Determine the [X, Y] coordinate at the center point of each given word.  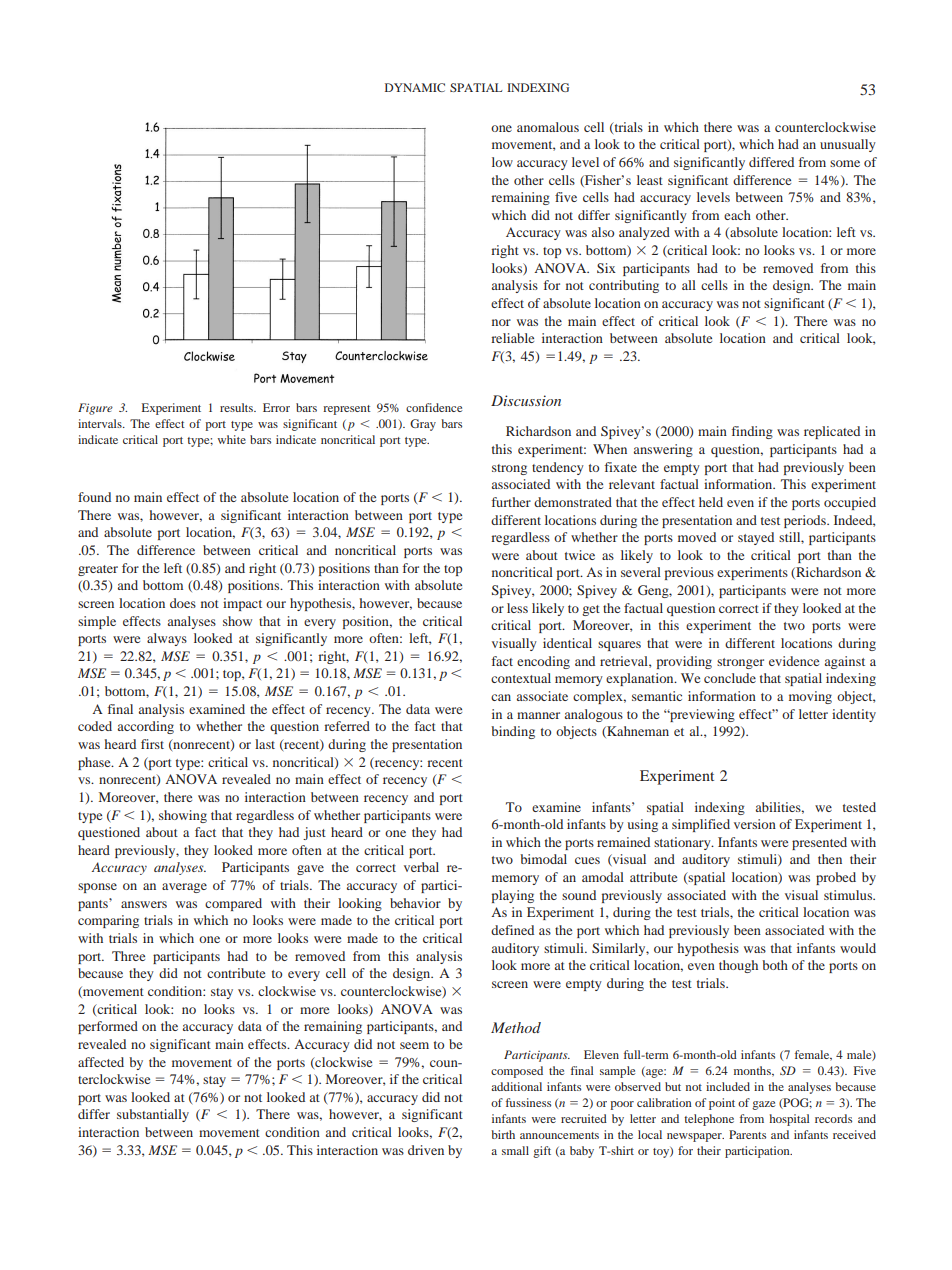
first [152, 744]
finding [752, 432]
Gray [423, 425]
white [232, 439]
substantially [153, 1115]
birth [503, 1134]
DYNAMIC [415, 87]
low [502, 162]
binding [513, 732]
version [755, 824]
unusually [848, 145]
